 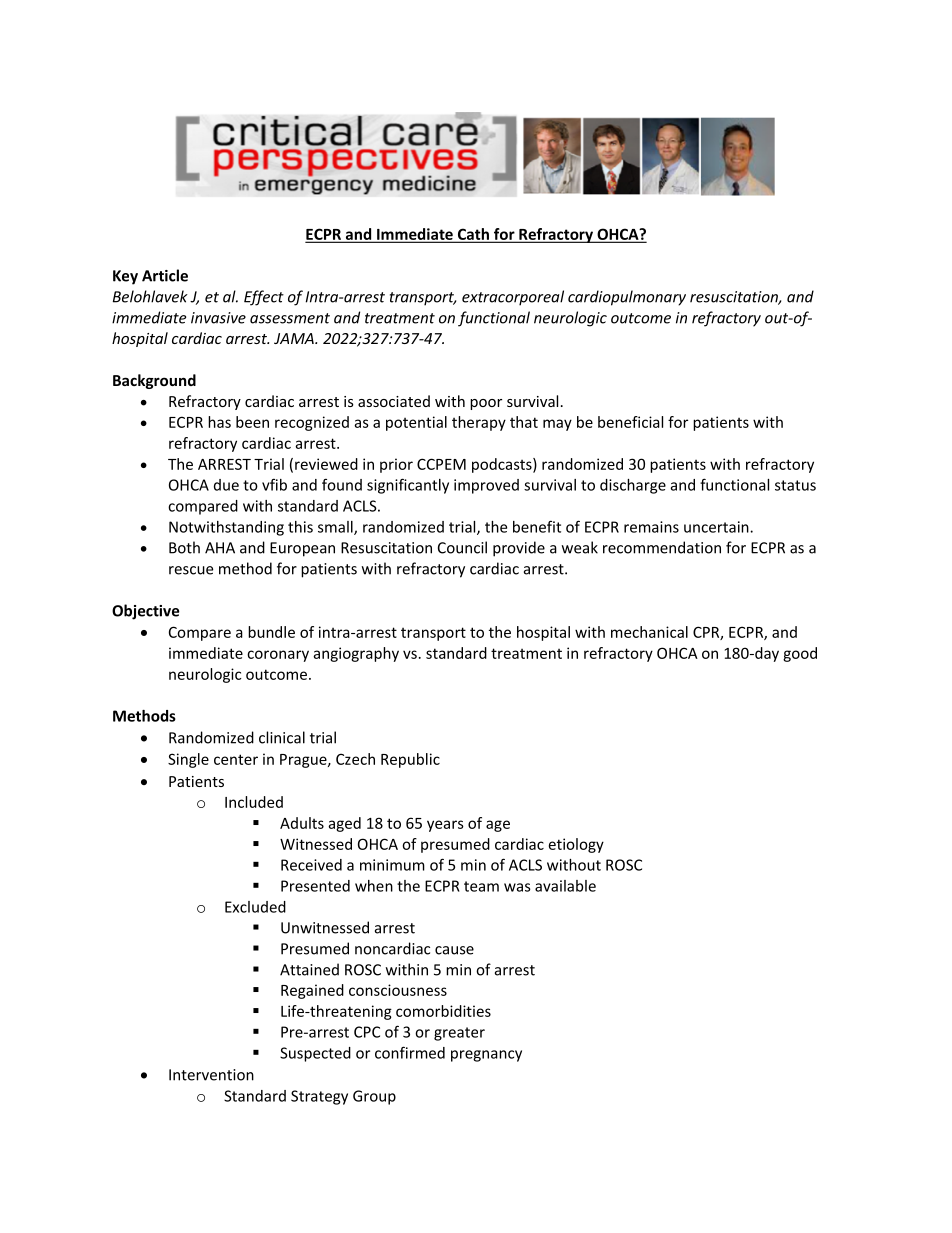 I want to click on good, so click(x=800, y=654).
